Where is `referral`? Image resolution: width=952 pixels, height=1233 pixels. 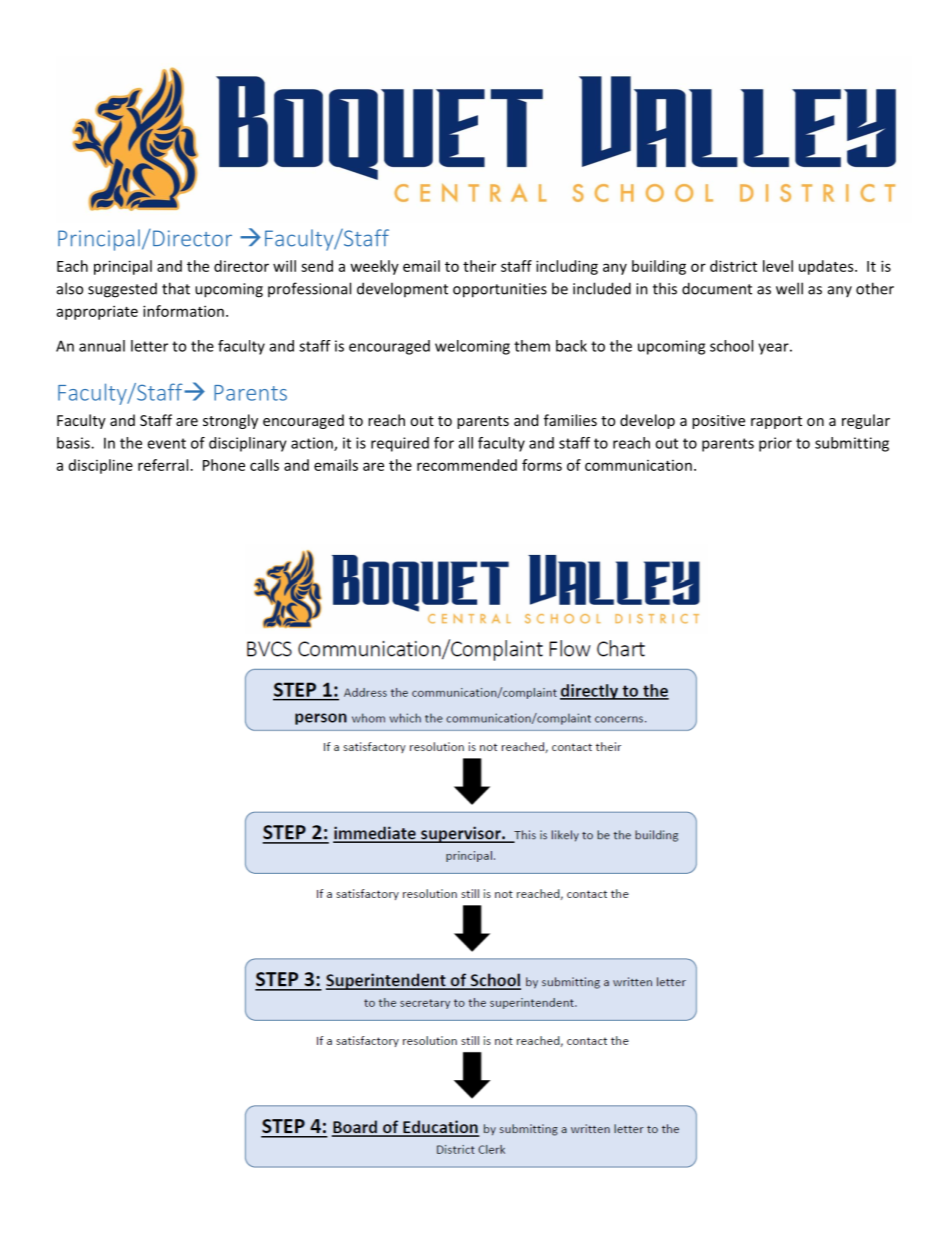
referral is located at coordinates (163, 465).
